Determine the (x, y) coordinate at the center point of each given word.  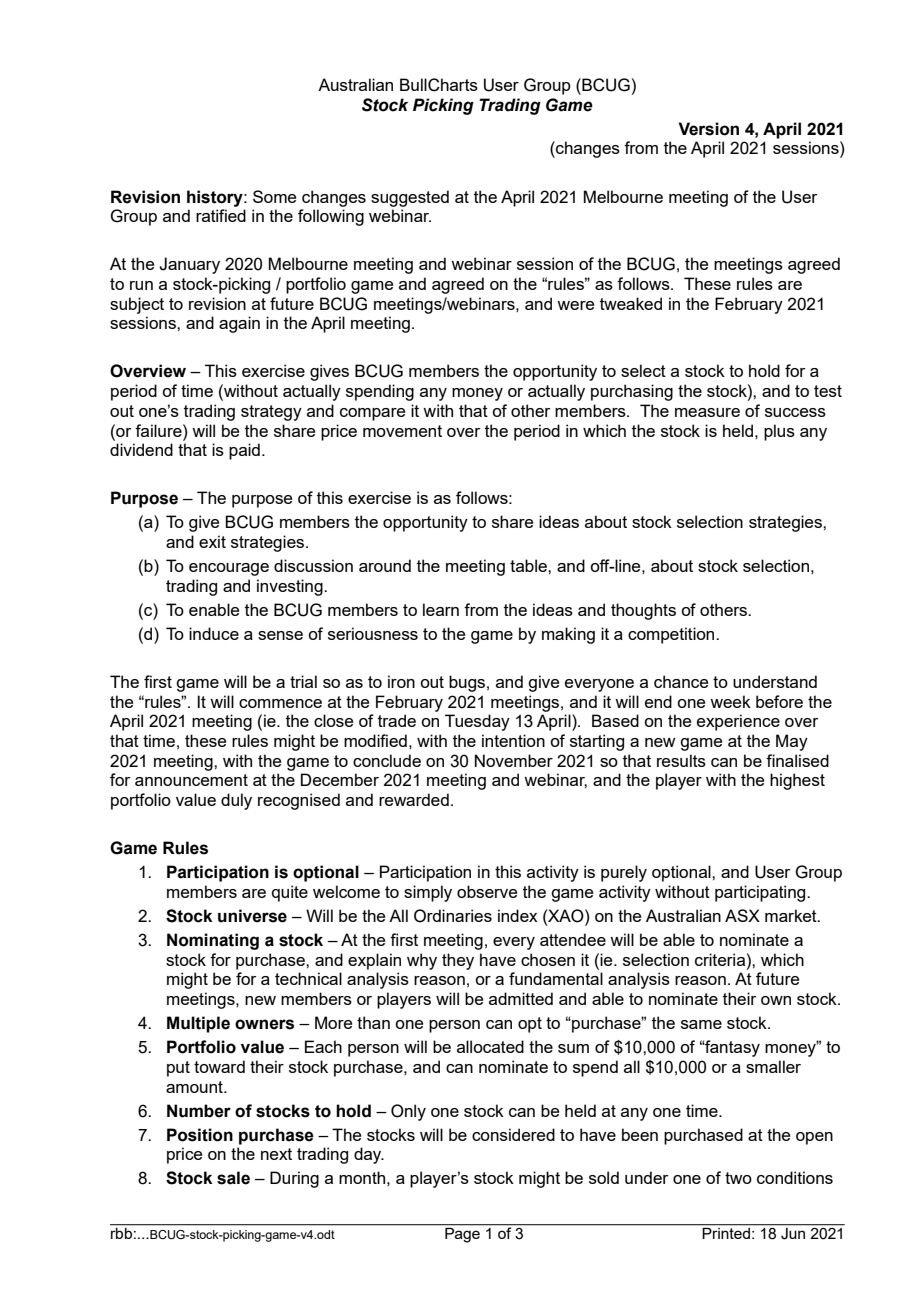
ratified (221, 215)
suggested (410, 198)
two (738, 1178)
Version (708, 129)
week (730, 701)
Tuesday (477, 722)
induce (214, 633)
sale (233, 1178)
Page (462, 1235)
